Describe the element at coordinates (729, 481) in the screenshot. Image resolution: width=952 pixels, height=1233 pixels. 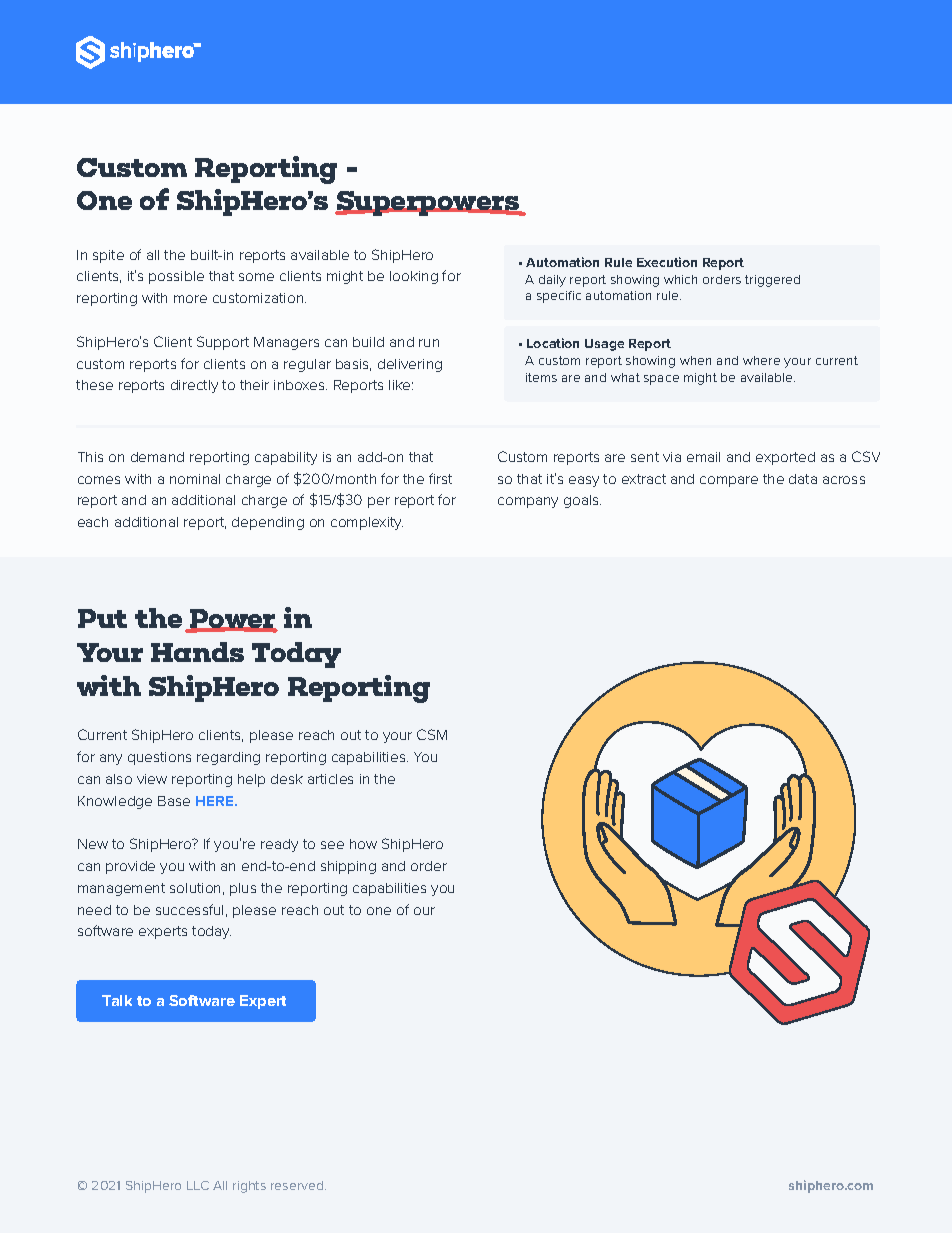
I see `compare` at that location.
